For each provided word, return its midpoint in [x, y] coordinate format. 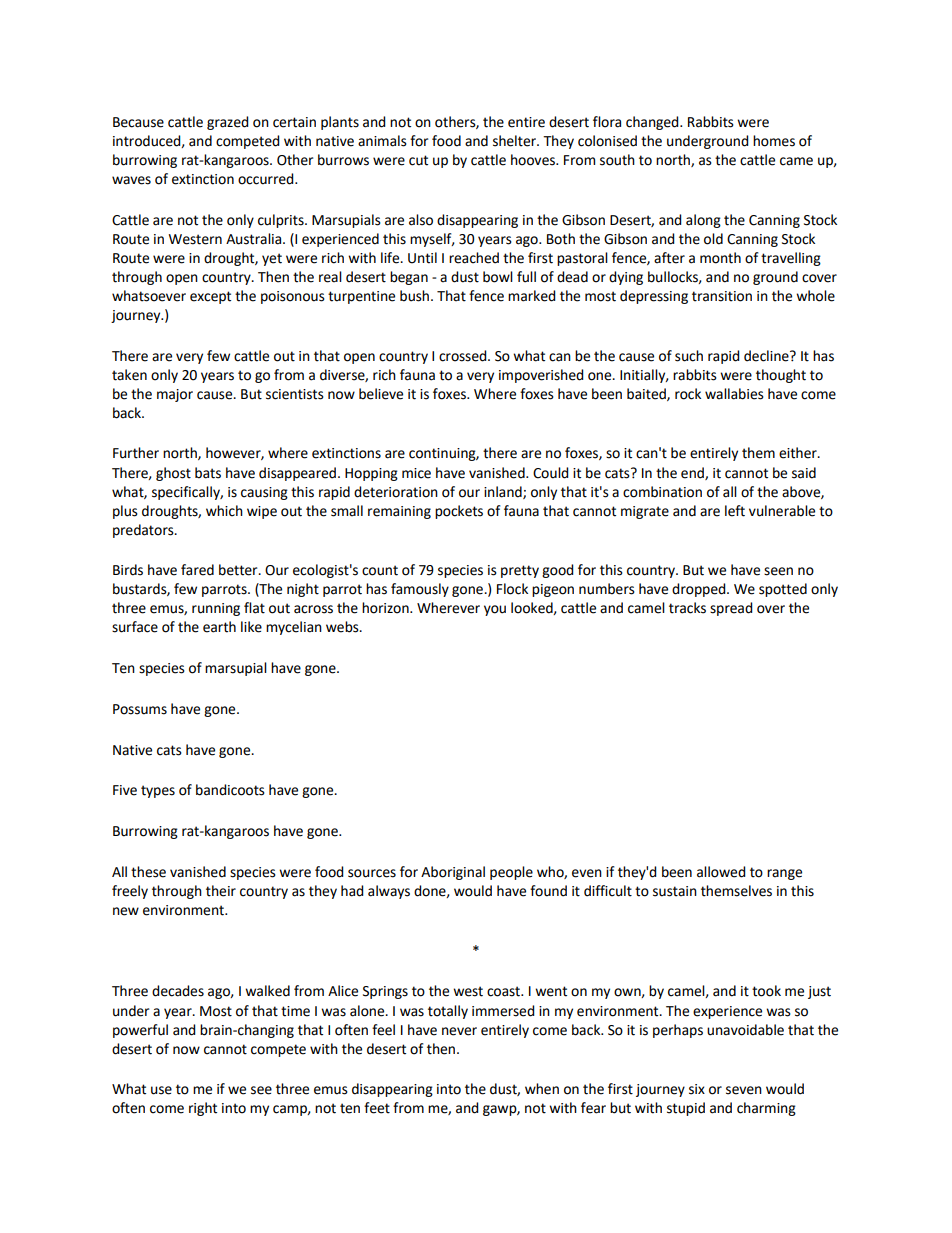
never [459, 1031]
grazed [228, 123]
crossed [464, 356]
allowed [721, 872]
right [203, 1109]
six [697, 1089]
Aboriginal [453, 873]
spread [731, 609]
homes [774, 141]
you [495, 610]
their [221, 891]
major [175, 395]
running [216, 609]
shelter [516, 141]
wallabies [734, 394]
